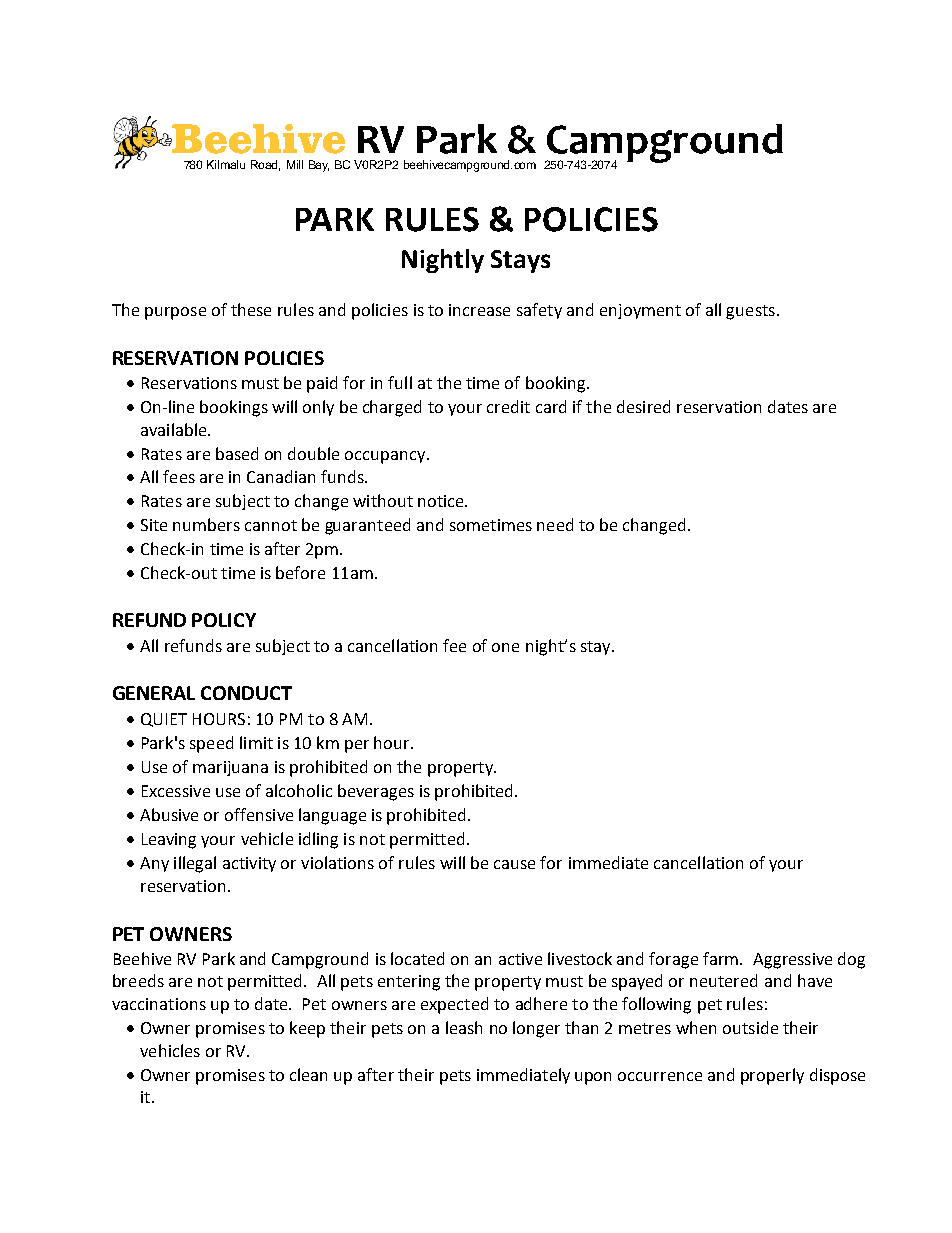 The height and width of the page is (1233, 952). What do you see at coordinates (230, 768) in the page?
I see `marijuana` at bounding box center [230, 768].
